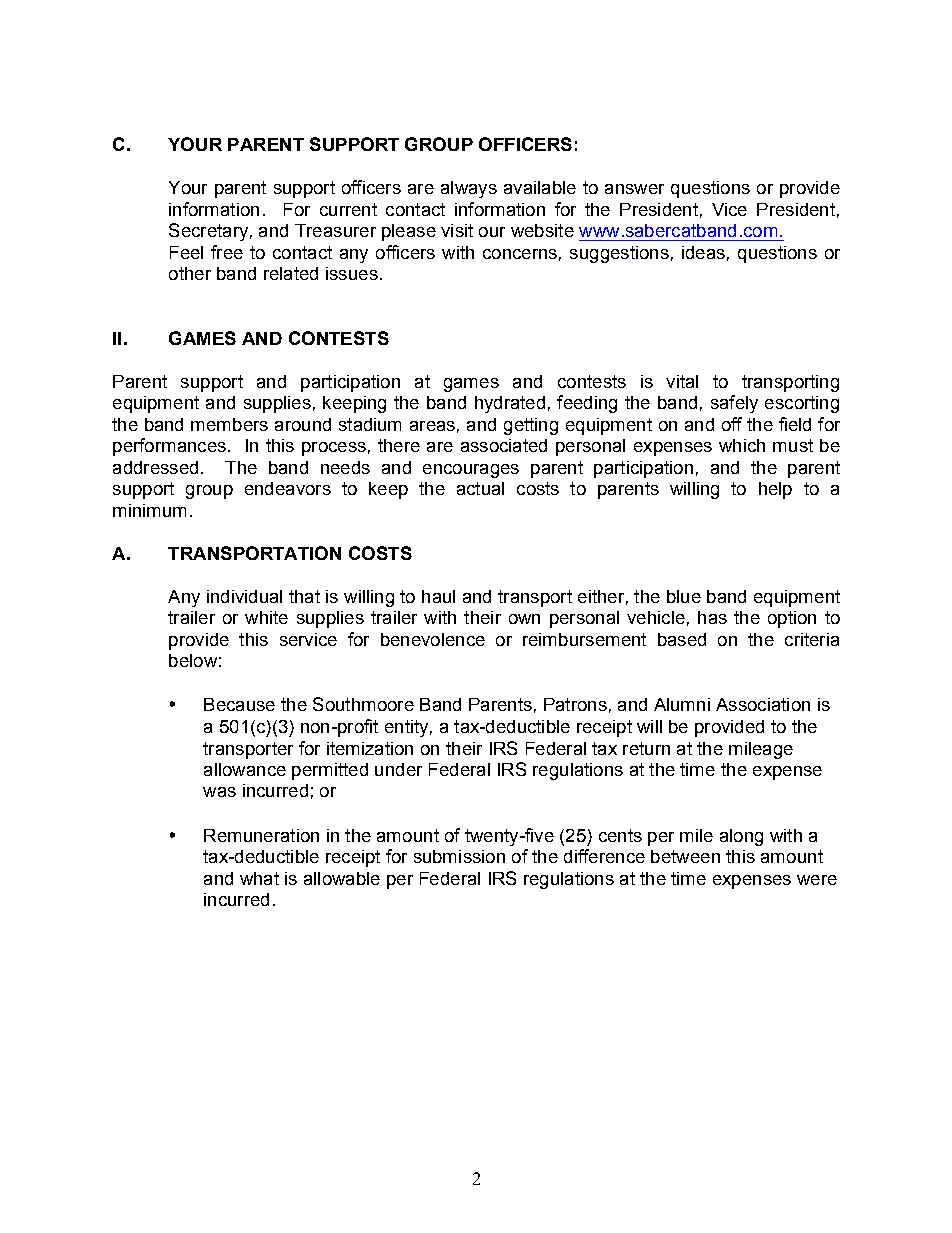  I want to click on along, so click(741, 837).
